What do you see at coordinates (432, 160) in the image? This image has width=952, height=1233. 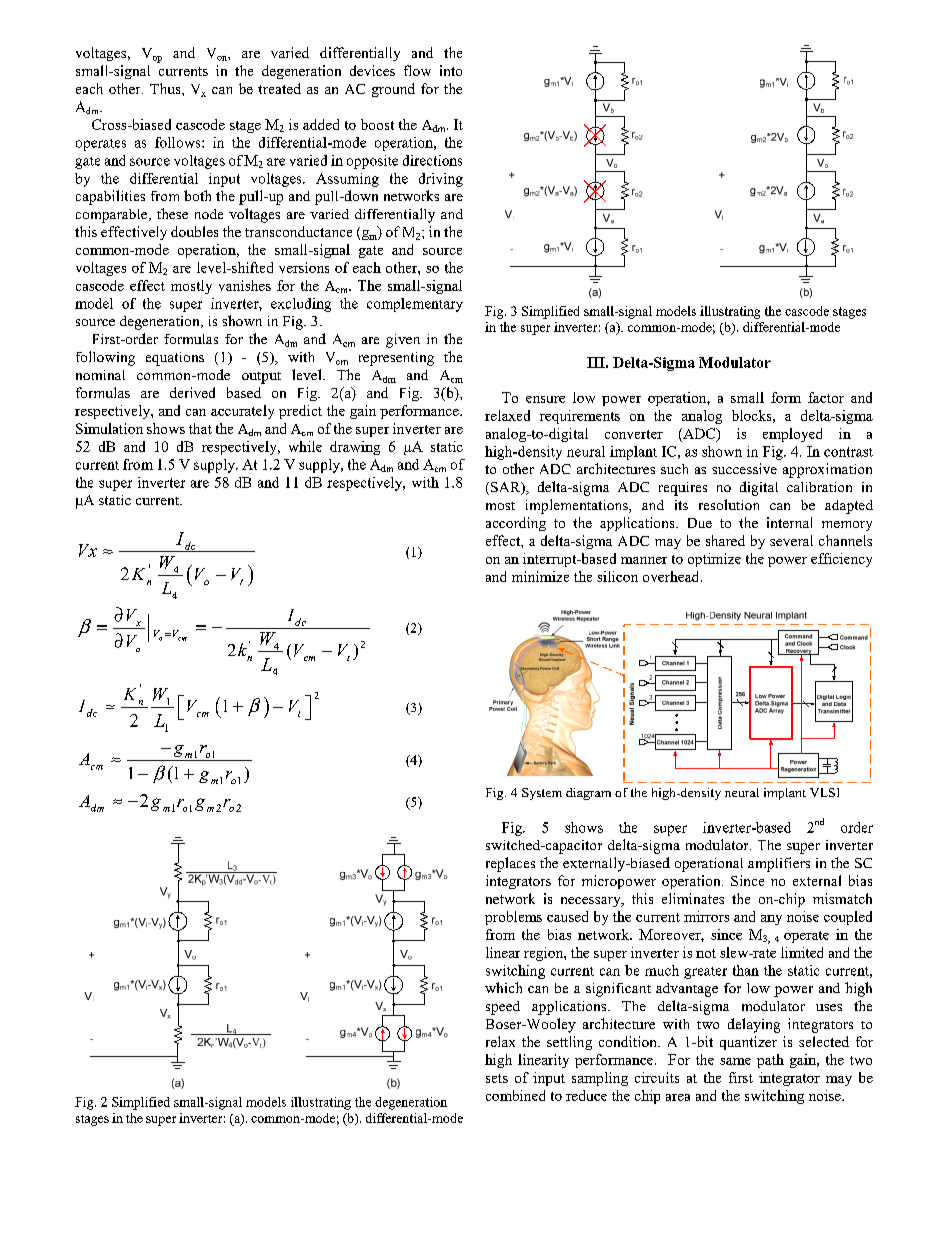 I see `directions` at bounding box center [432, 160].
